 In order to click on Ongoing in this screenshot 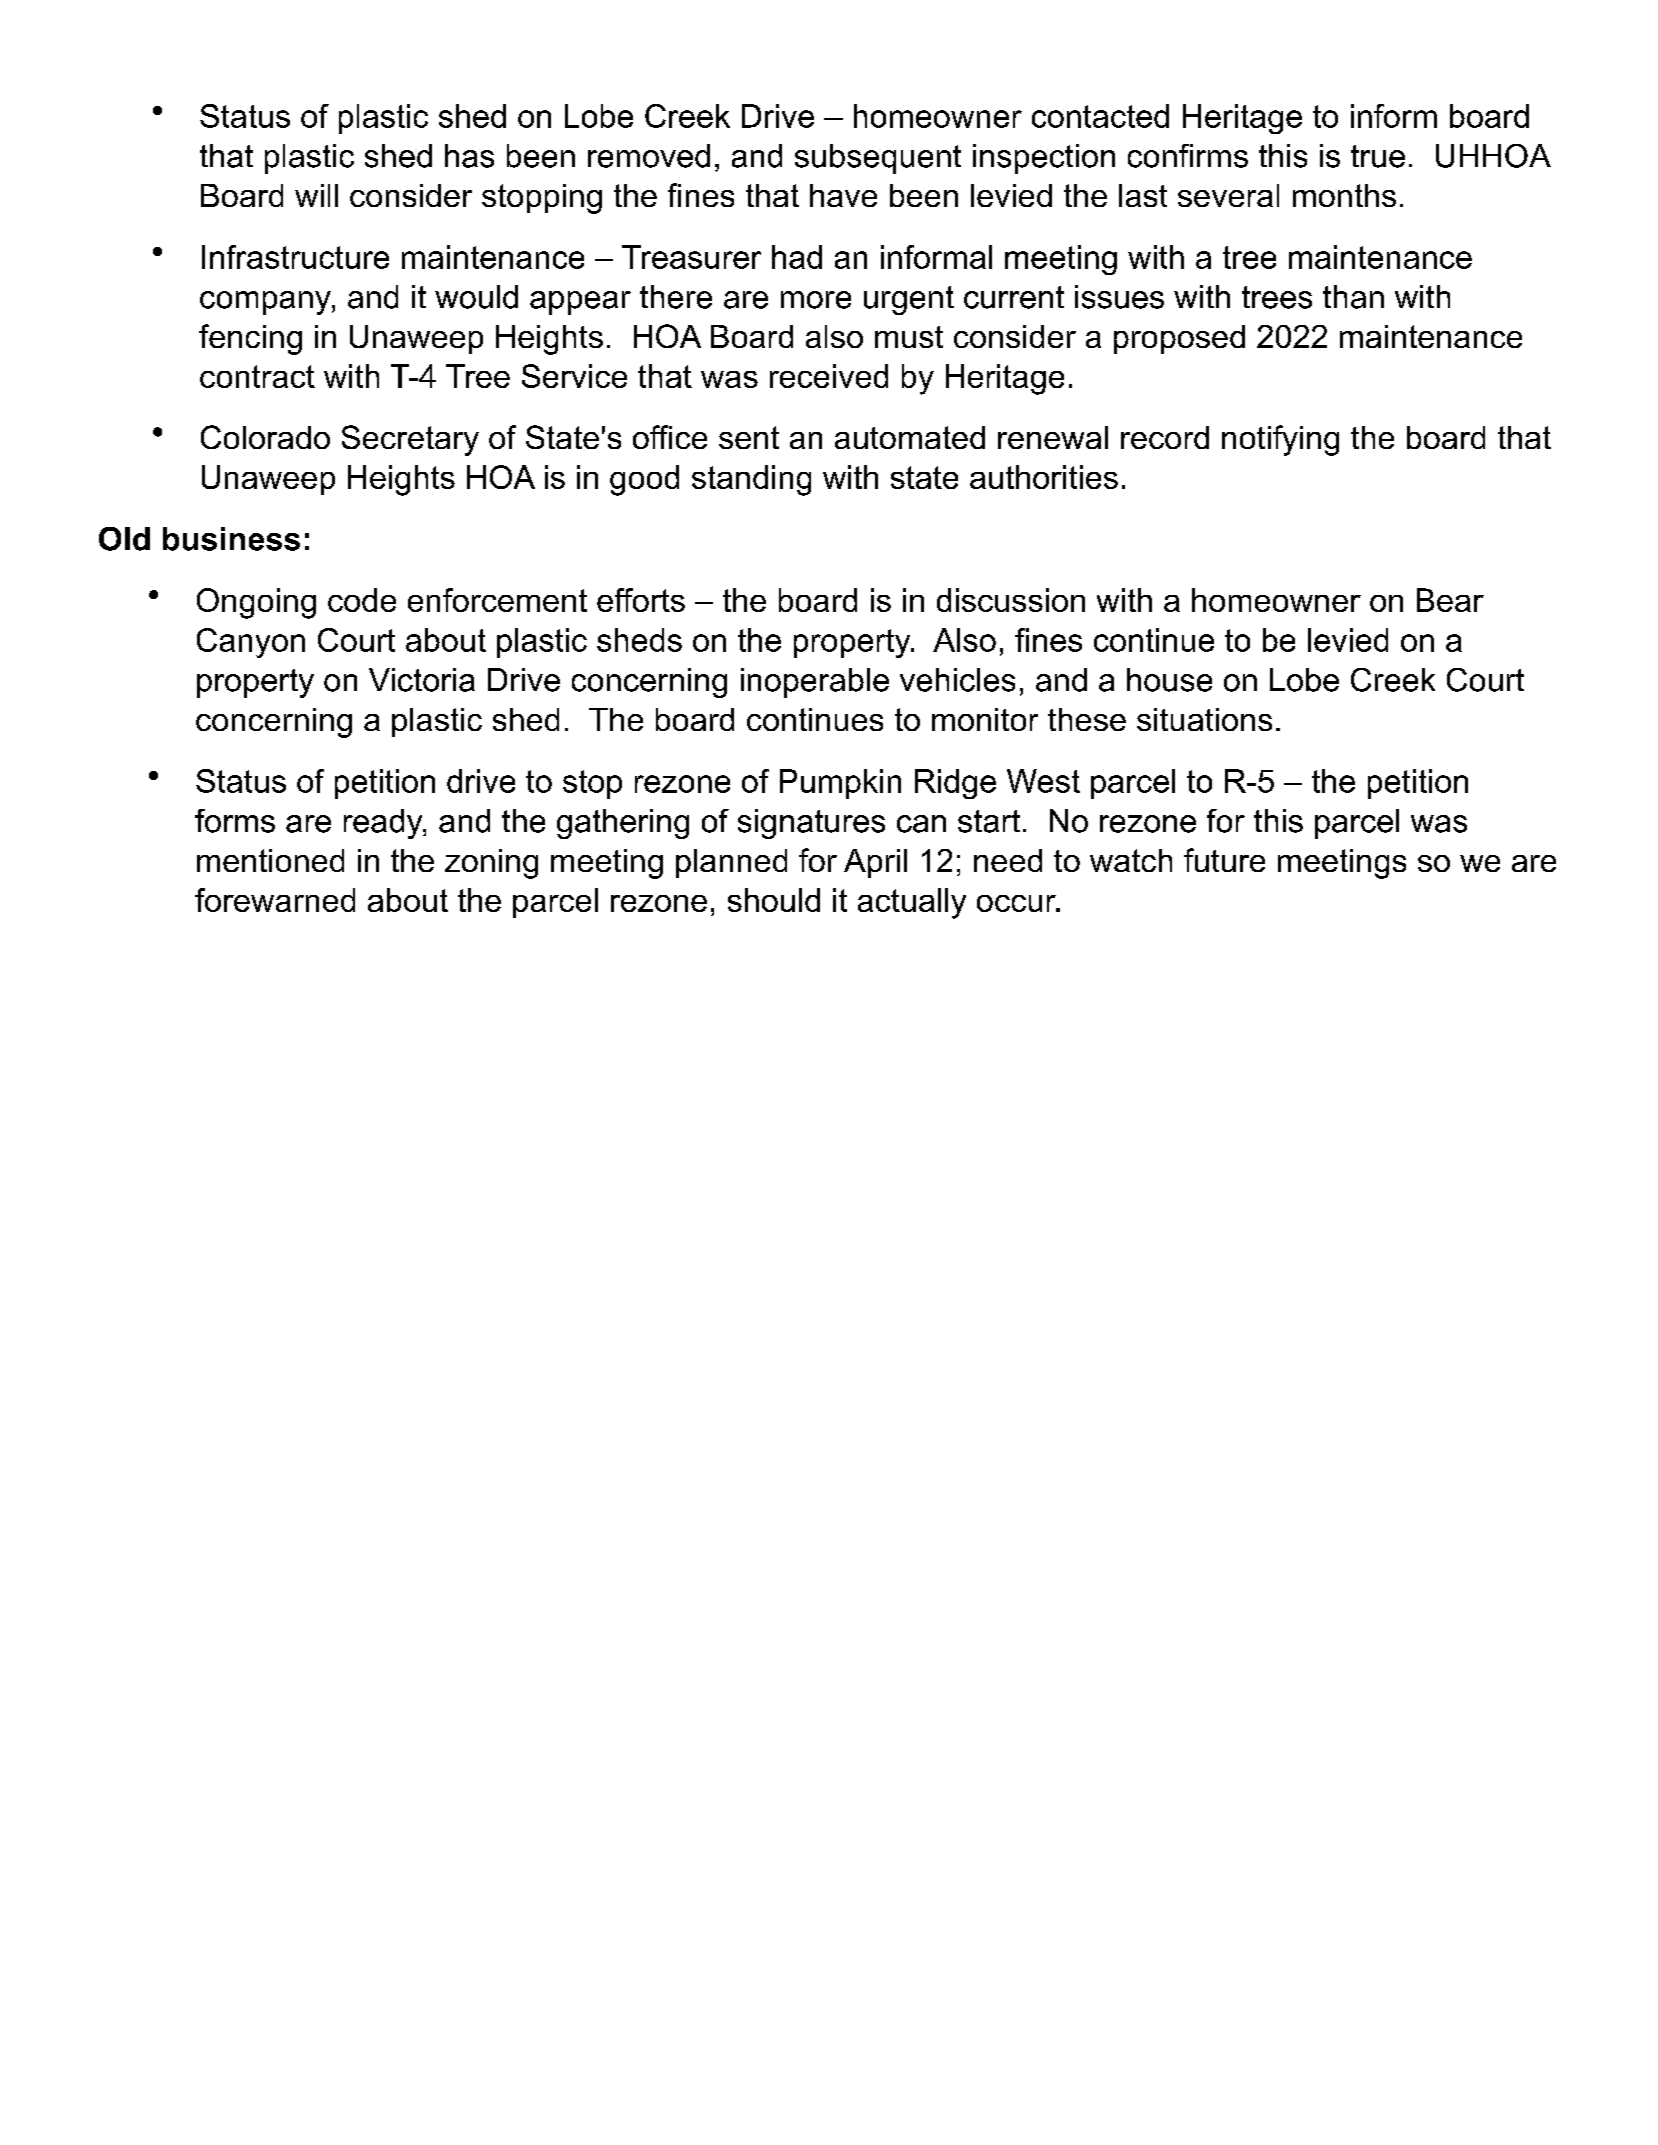, I will do `click(256, 603)`.
